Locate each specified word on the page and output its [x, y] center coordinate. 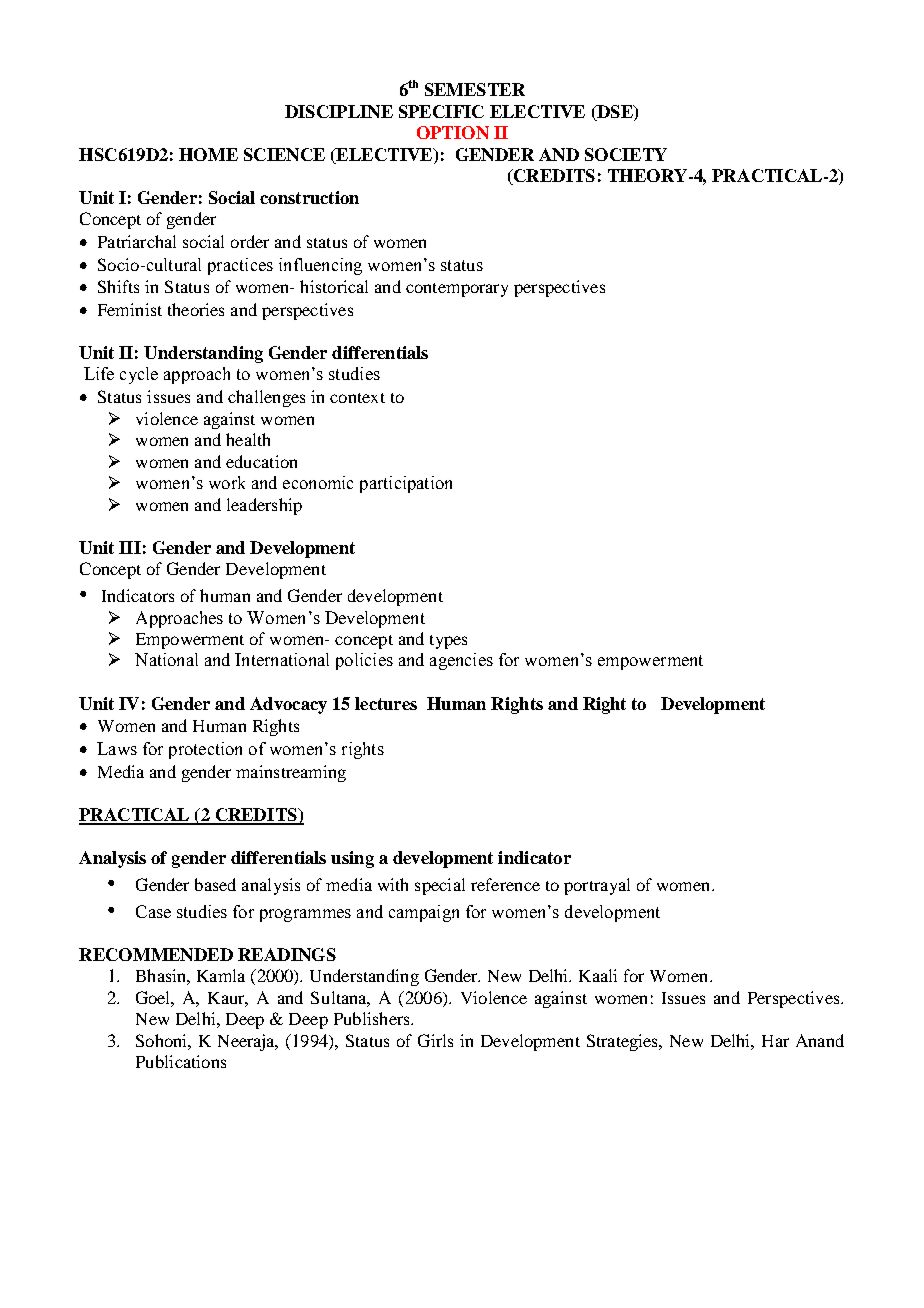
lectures [386, 703]
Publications [181, 1061]
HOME [208, 154]
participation [406, 484]
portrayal [597, 886]
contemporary [457, 290]
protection [205, 750]
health [248, 439]
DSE [615, 113]
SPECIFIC [441, 111]
